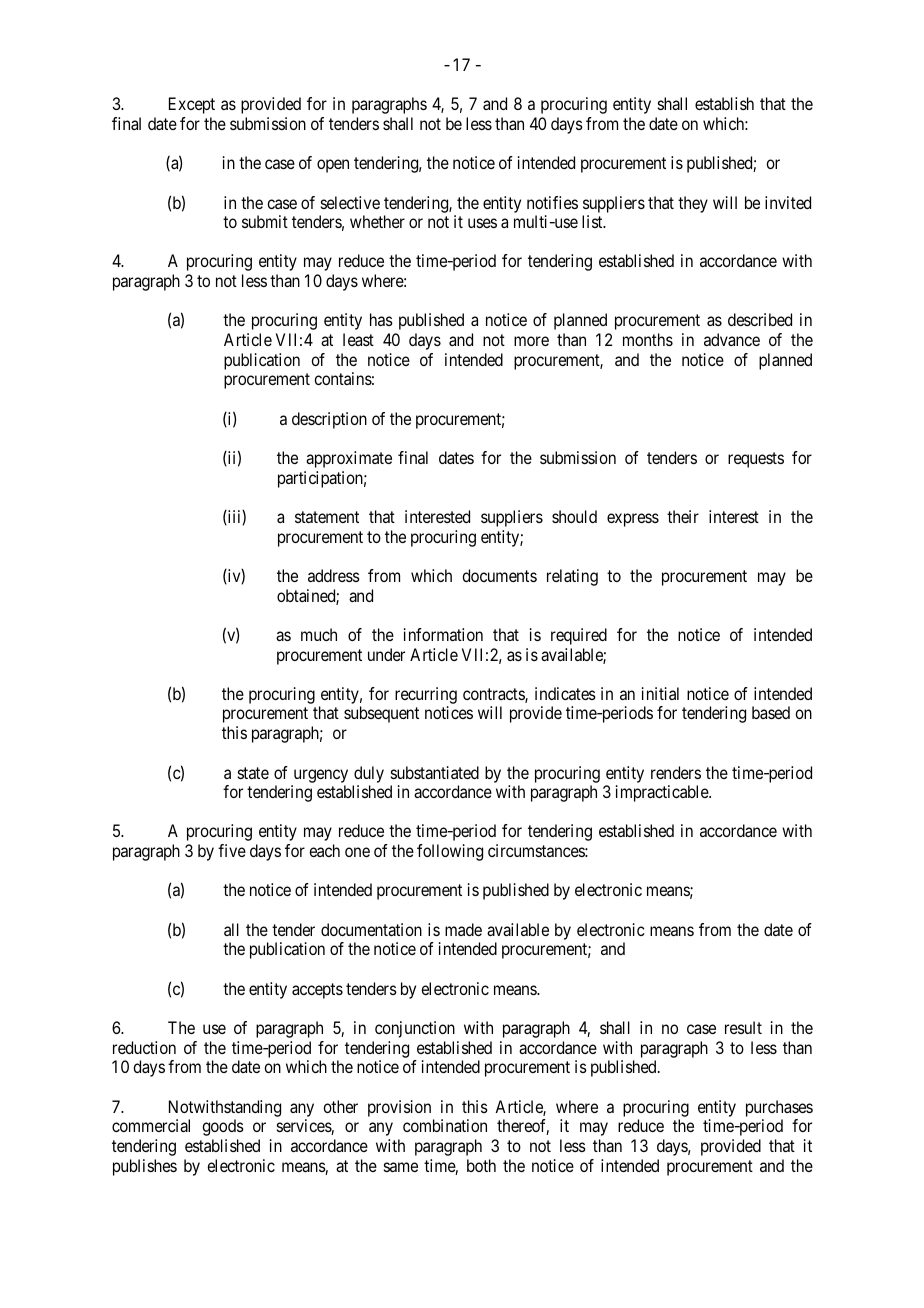 This image has width=924, height=1308. I want to click on urgency, so click(321, 776).
